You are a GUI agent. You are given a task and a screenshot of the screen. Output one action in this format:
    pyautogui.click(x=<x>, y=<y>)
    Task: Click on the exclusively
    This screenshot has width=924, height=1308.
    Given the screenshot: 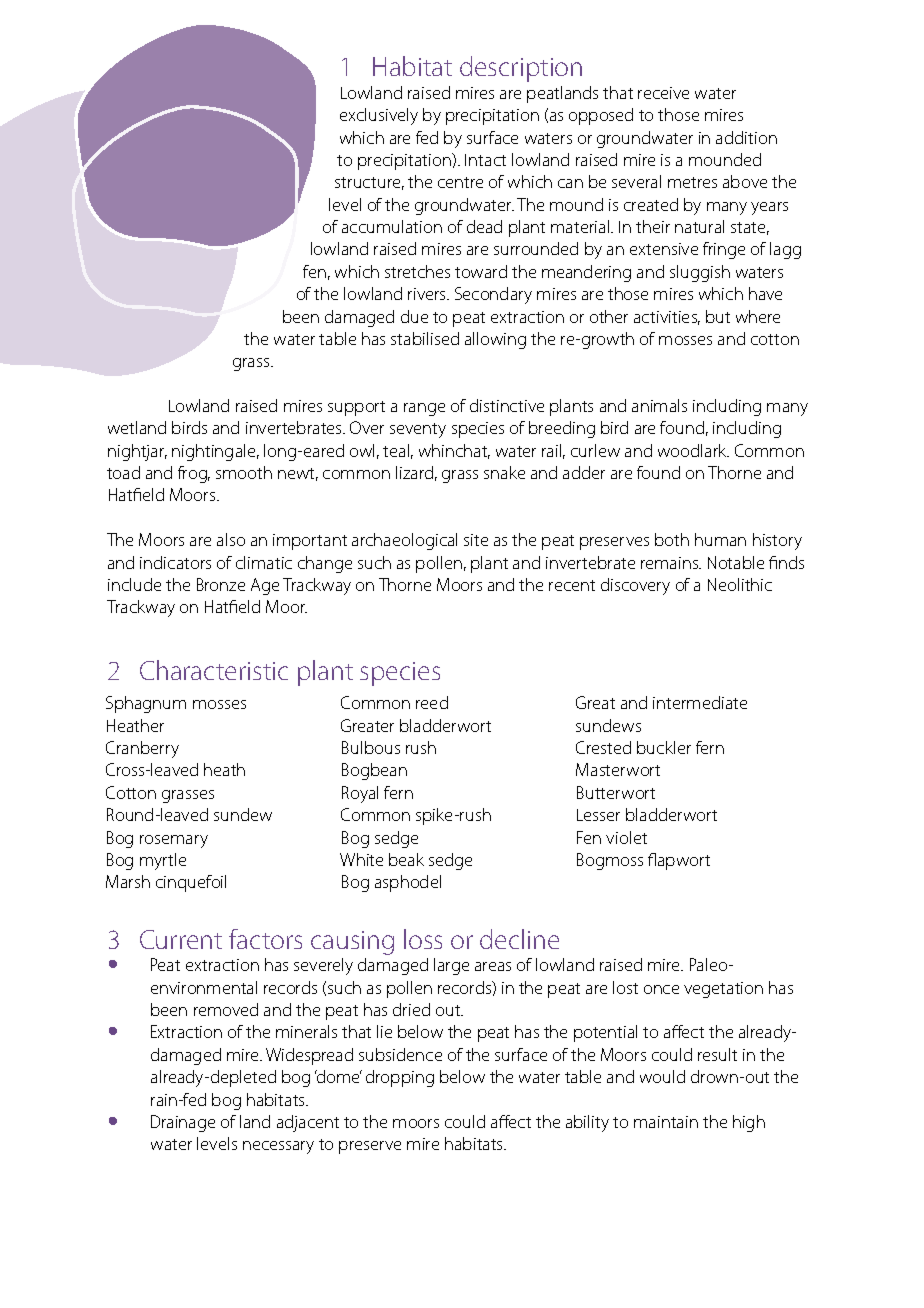 What is the action you would take?
    pyautogui.click(x=379, y=116)
